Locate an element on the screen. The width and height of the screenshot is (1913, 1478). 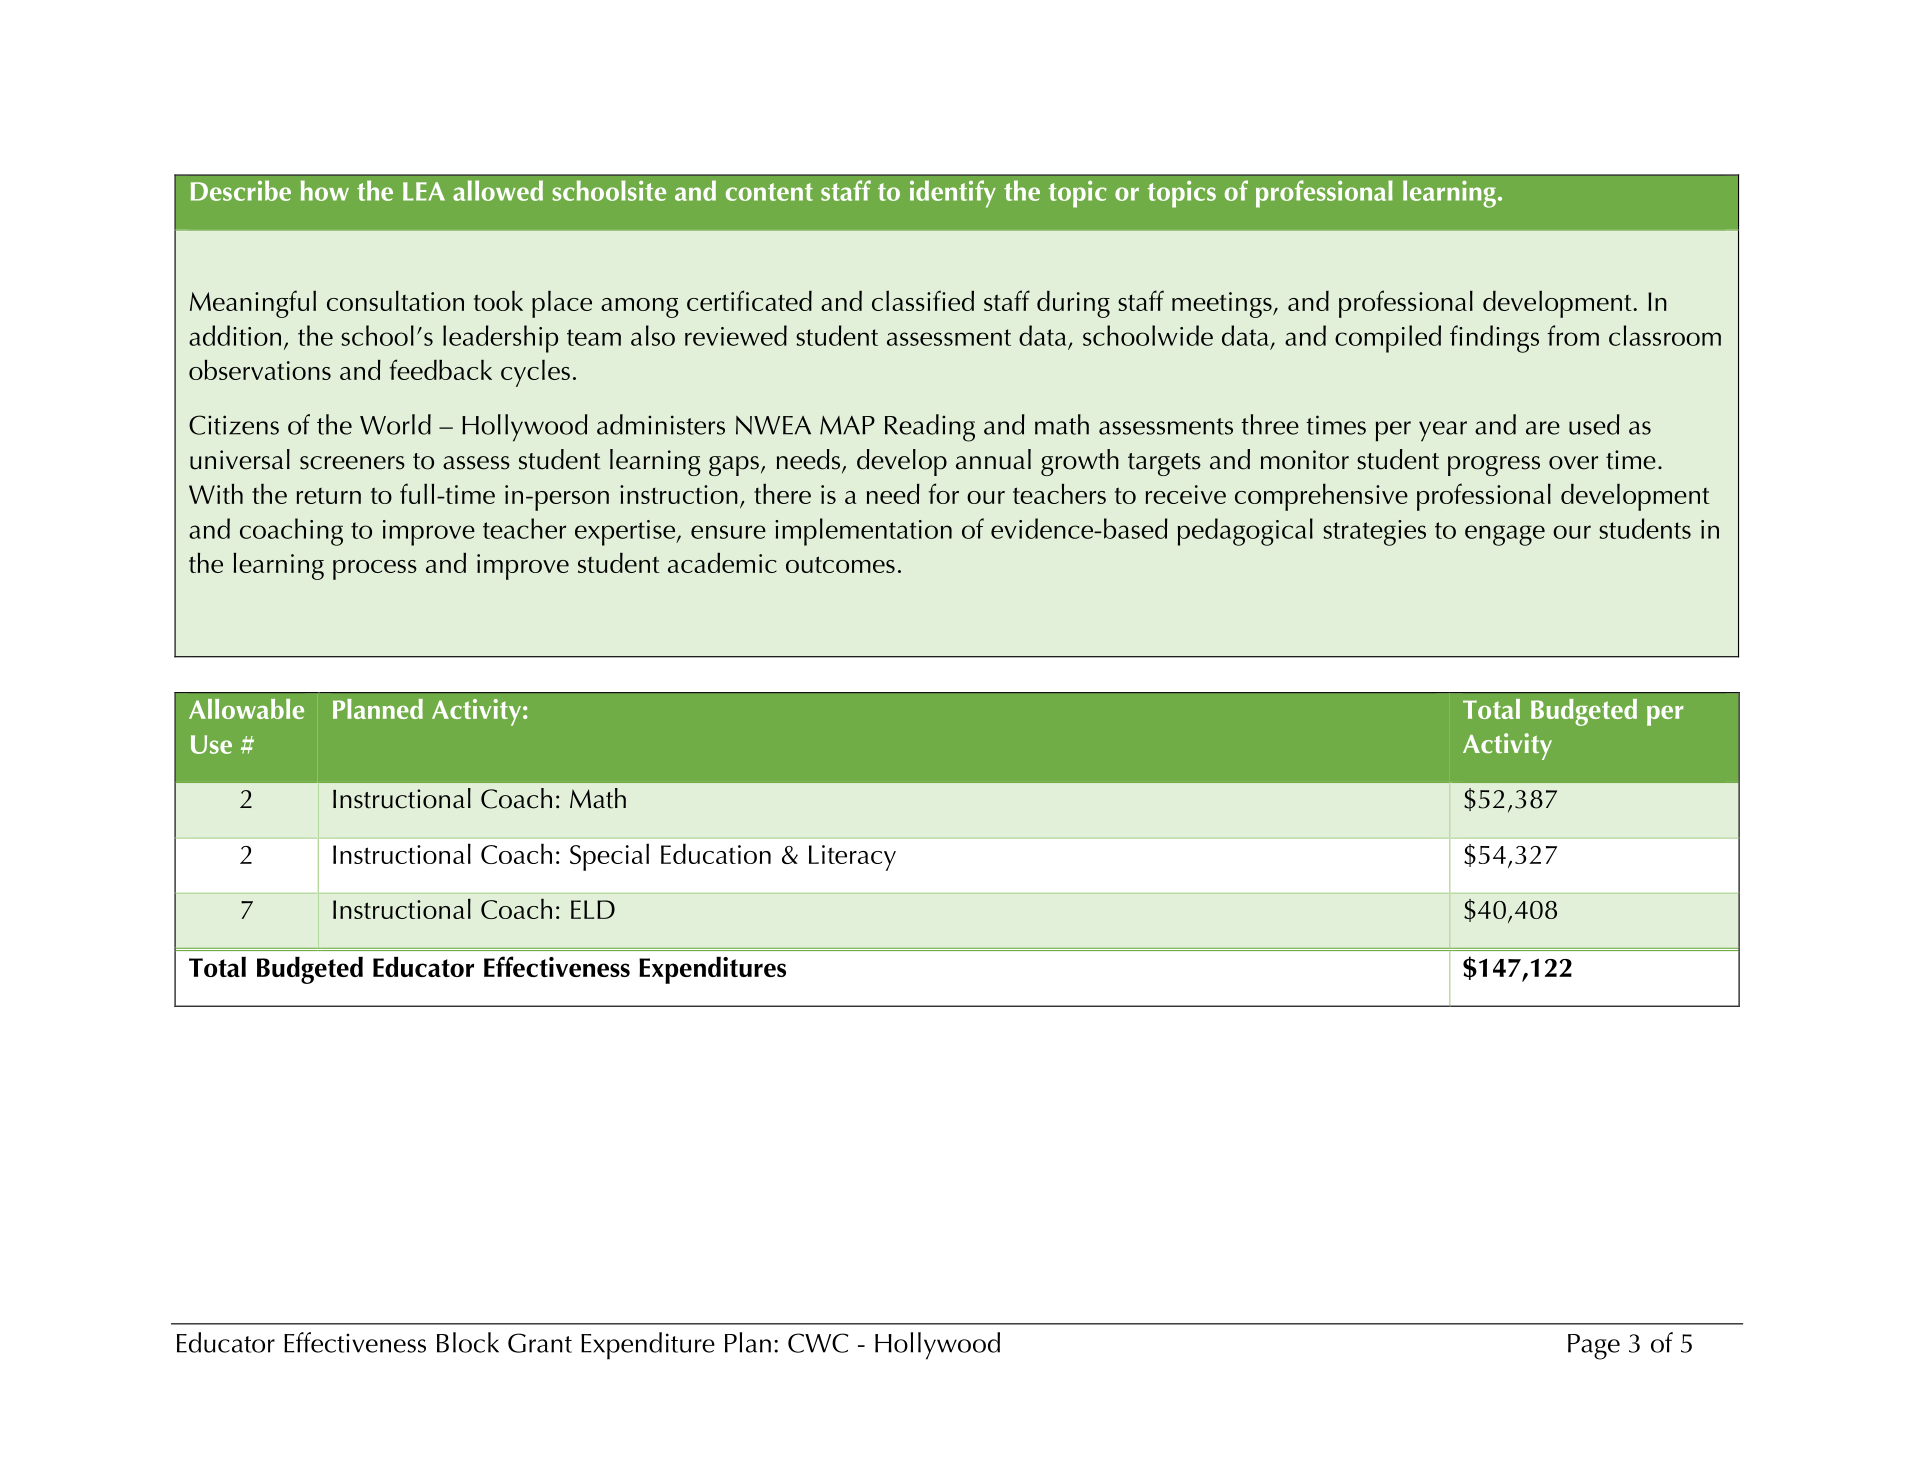
Block is located at coordinates (468, 1342).
